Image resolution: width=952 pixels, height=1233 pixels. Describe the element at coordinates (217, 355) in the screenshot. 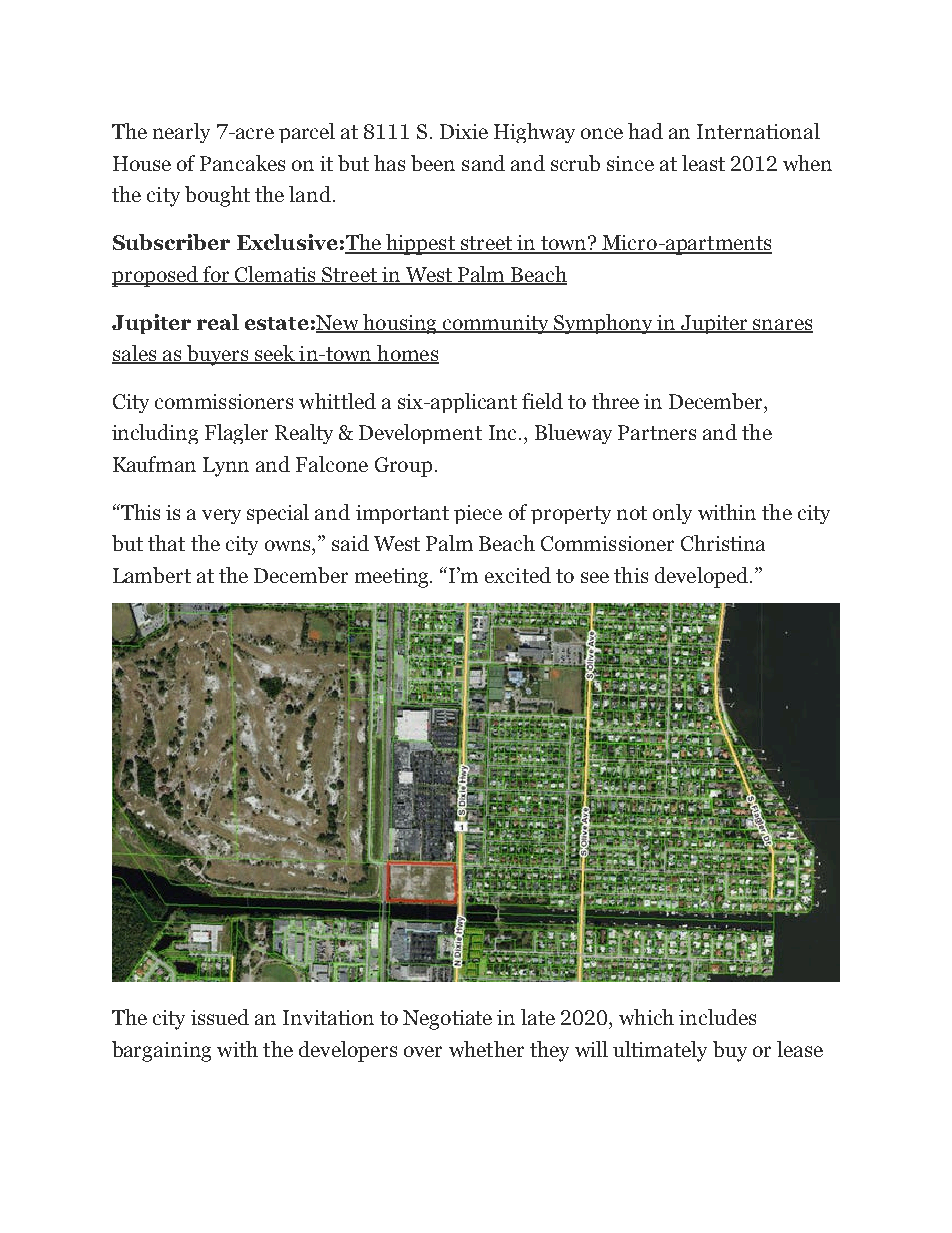

I see `buyers` at that location.
